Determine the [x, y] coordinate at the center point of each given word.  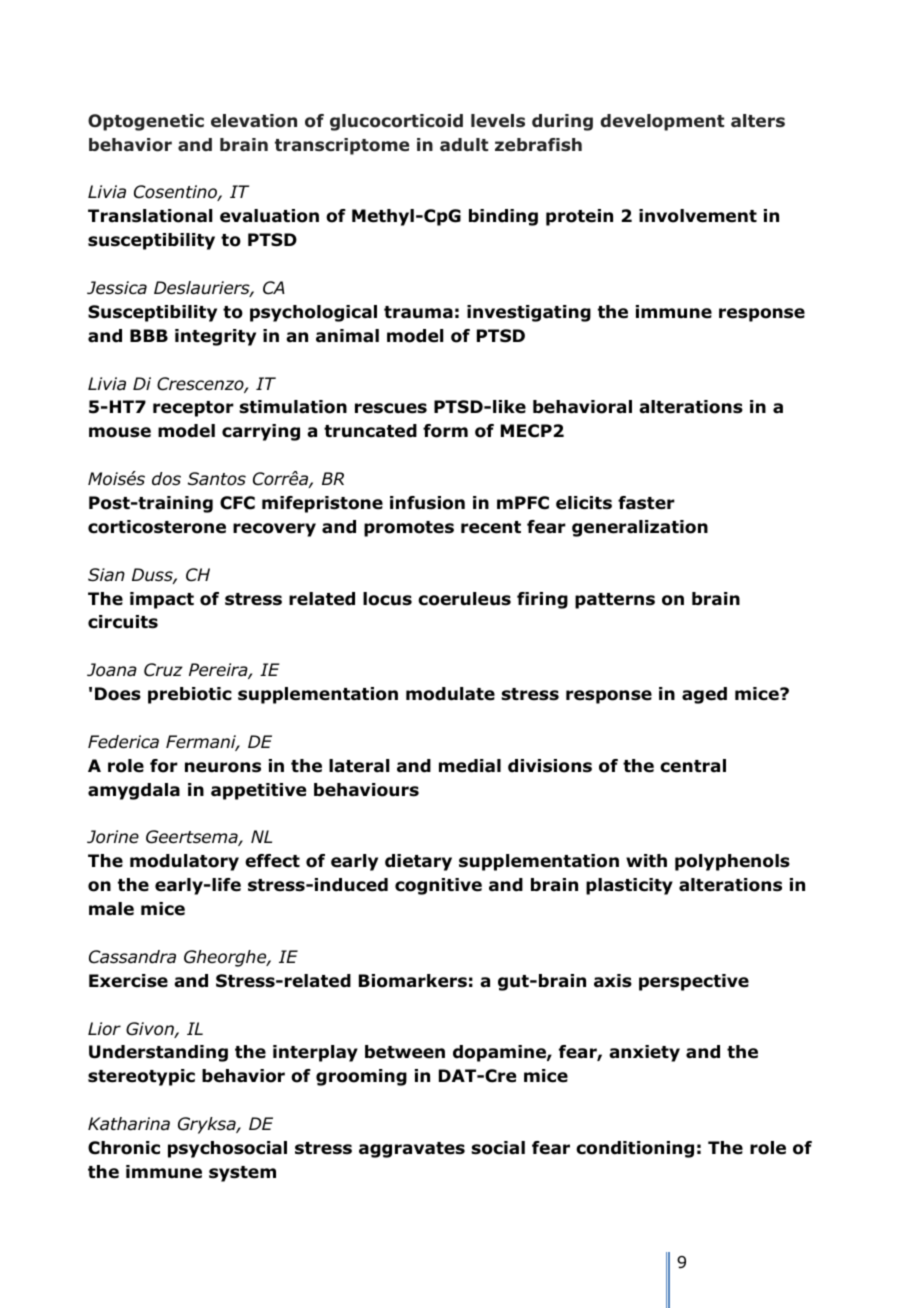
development [662, 122]
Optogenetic [146, 122]
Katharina [129, 1124]
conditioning [635, 1149]
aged [704, 695]
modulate [450, 694]
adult [464, 145]
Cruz [163, 670]
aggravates [412, 1150]
